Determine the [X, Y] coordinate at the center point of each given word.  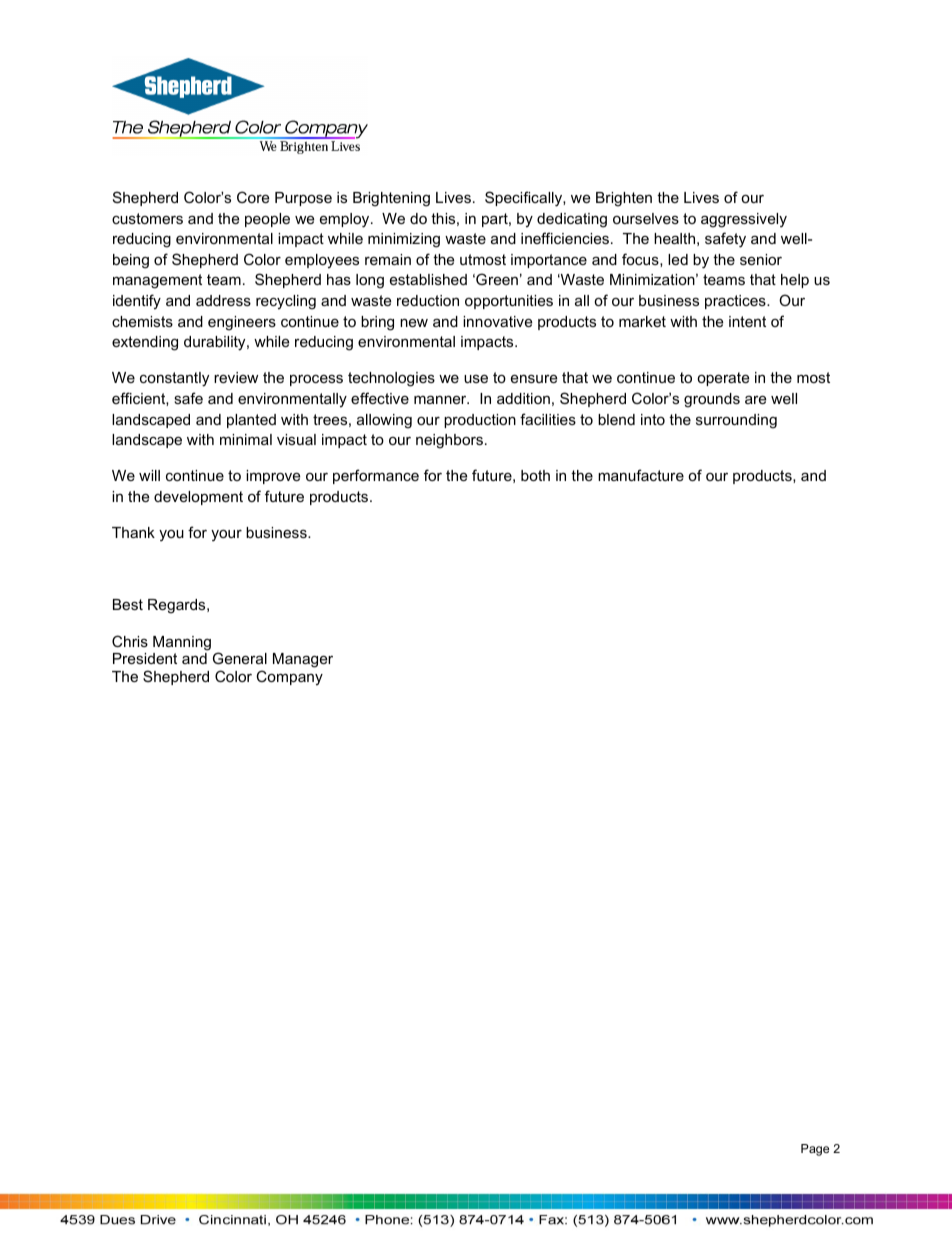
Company [289, 678]
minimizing [404, 240]
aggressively [744, 220]
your [226, 536]
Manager [303, 660]
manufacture [641, 475]
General [240, 658]
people [267, 220]
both [535, 475]
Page [815, 1150]
